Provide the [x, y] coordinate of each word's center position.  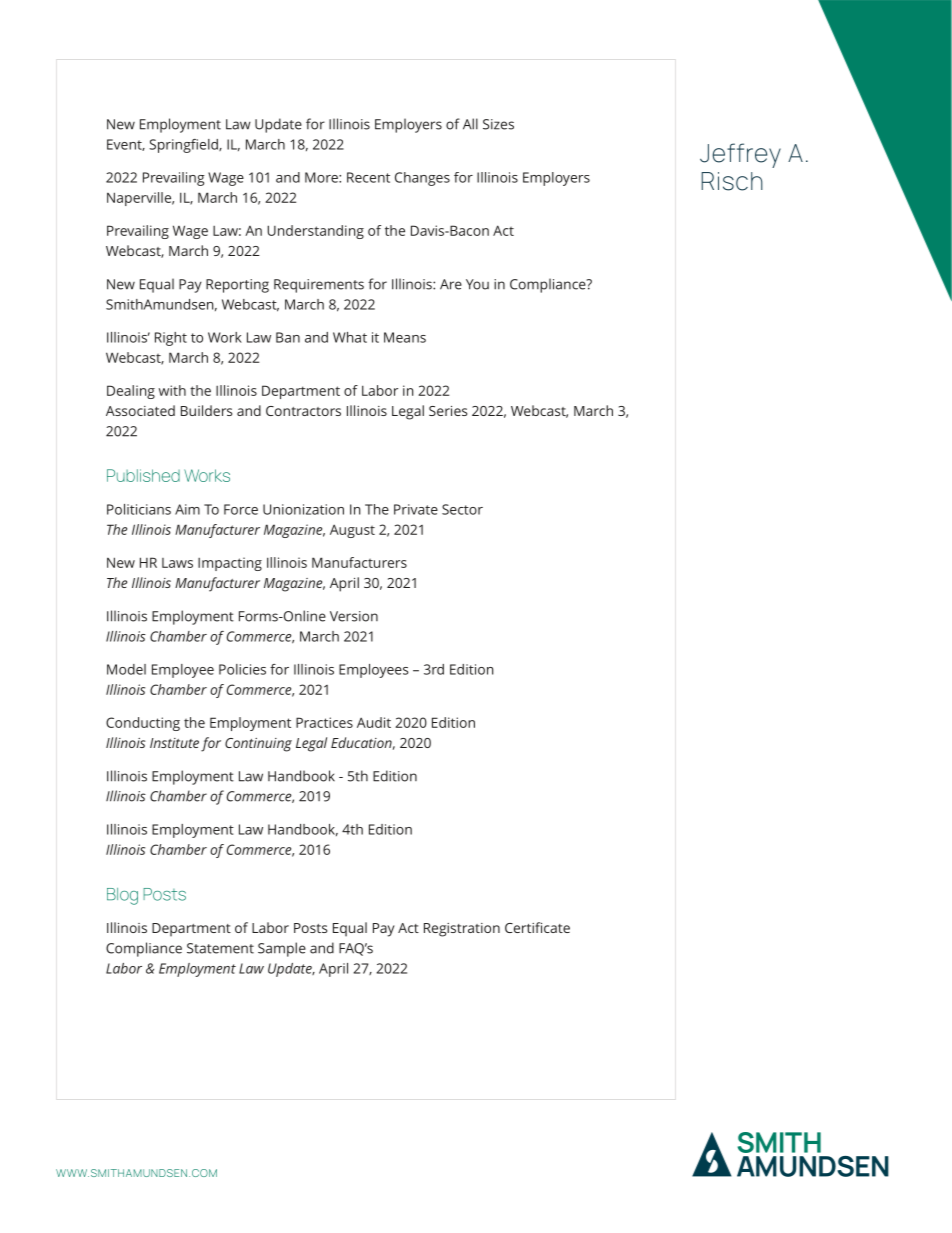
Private [416, 509]
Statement [220, 948]
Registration [462, 930]
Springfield [184, 146]
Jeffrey [740, 155]
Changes [422, 179]
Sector [462, 509]
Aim [187, 509]
